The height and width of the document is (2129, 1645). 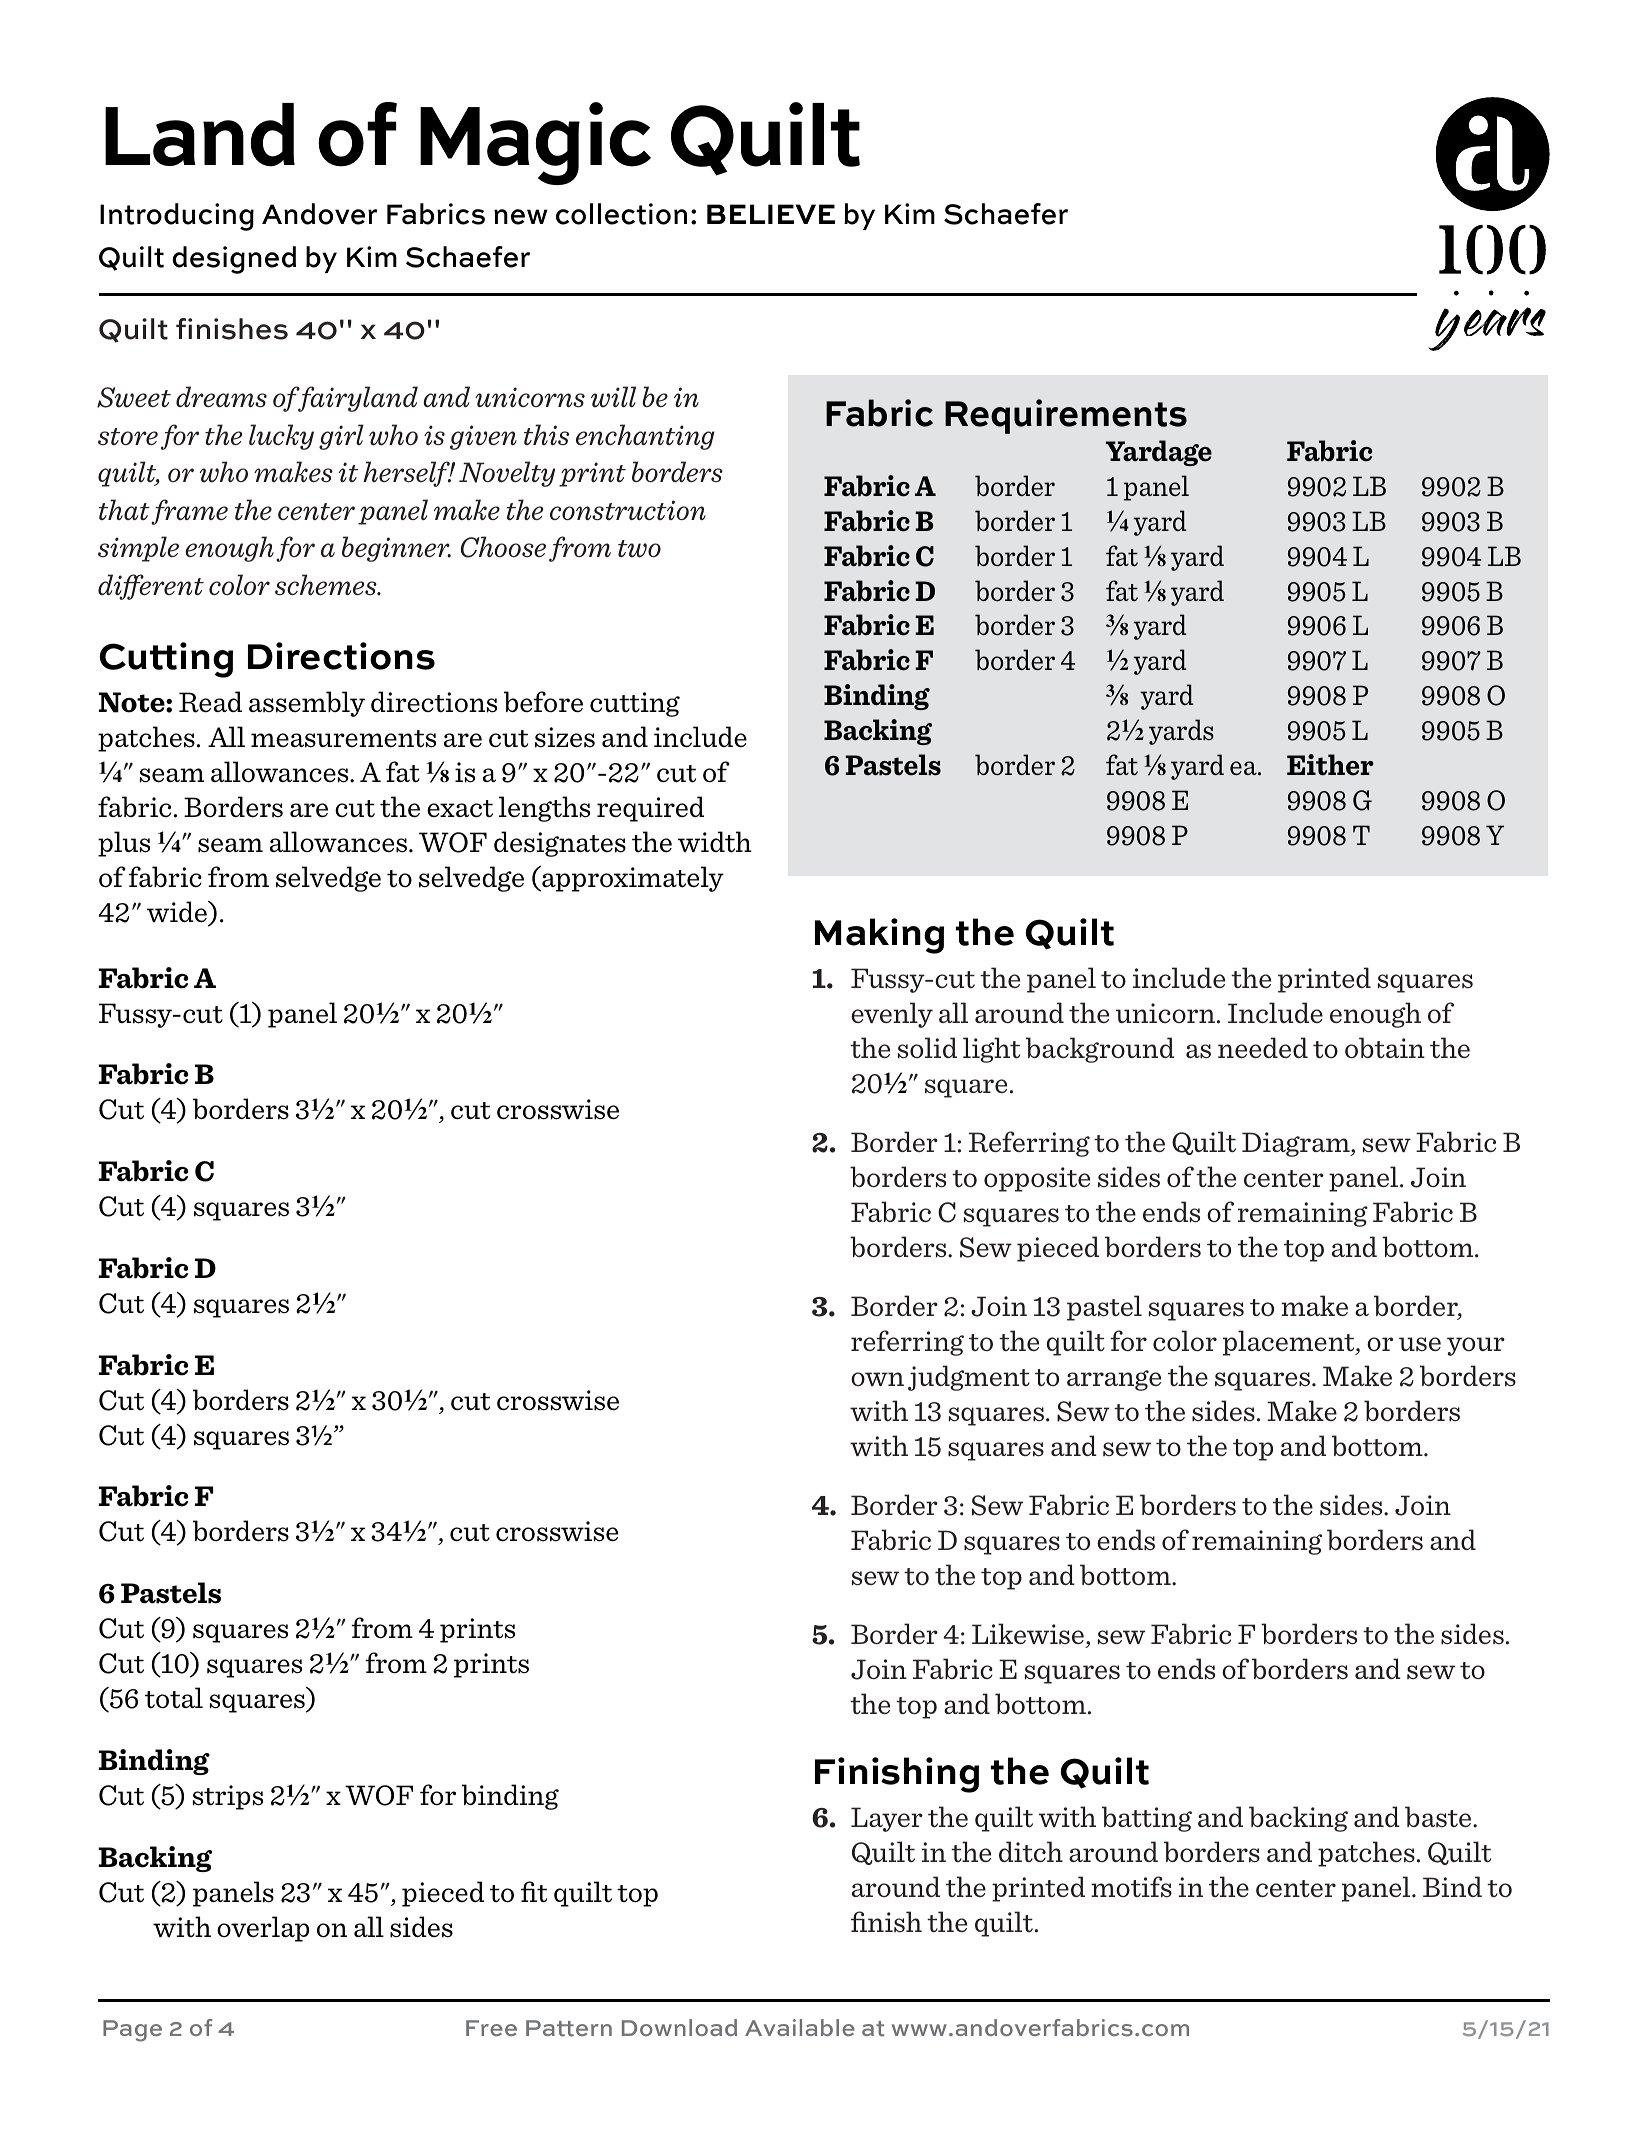 What do you see at coordinates (1330, 765) in the document?
I see `Either` at bounding box center [1330, 765].
